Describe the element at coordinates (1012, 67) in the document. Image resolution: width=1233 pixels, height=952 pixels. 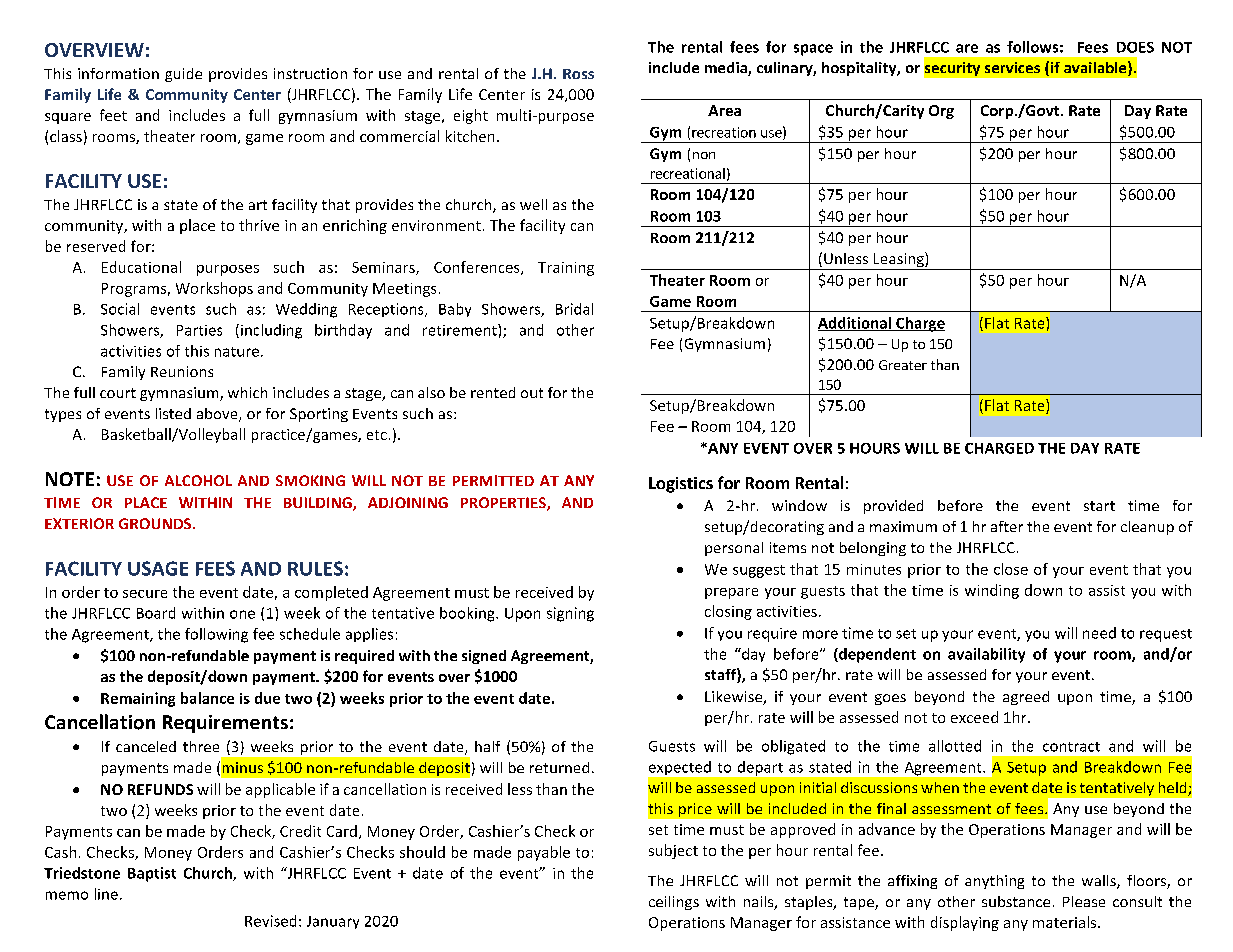
I see `services` at that location.
